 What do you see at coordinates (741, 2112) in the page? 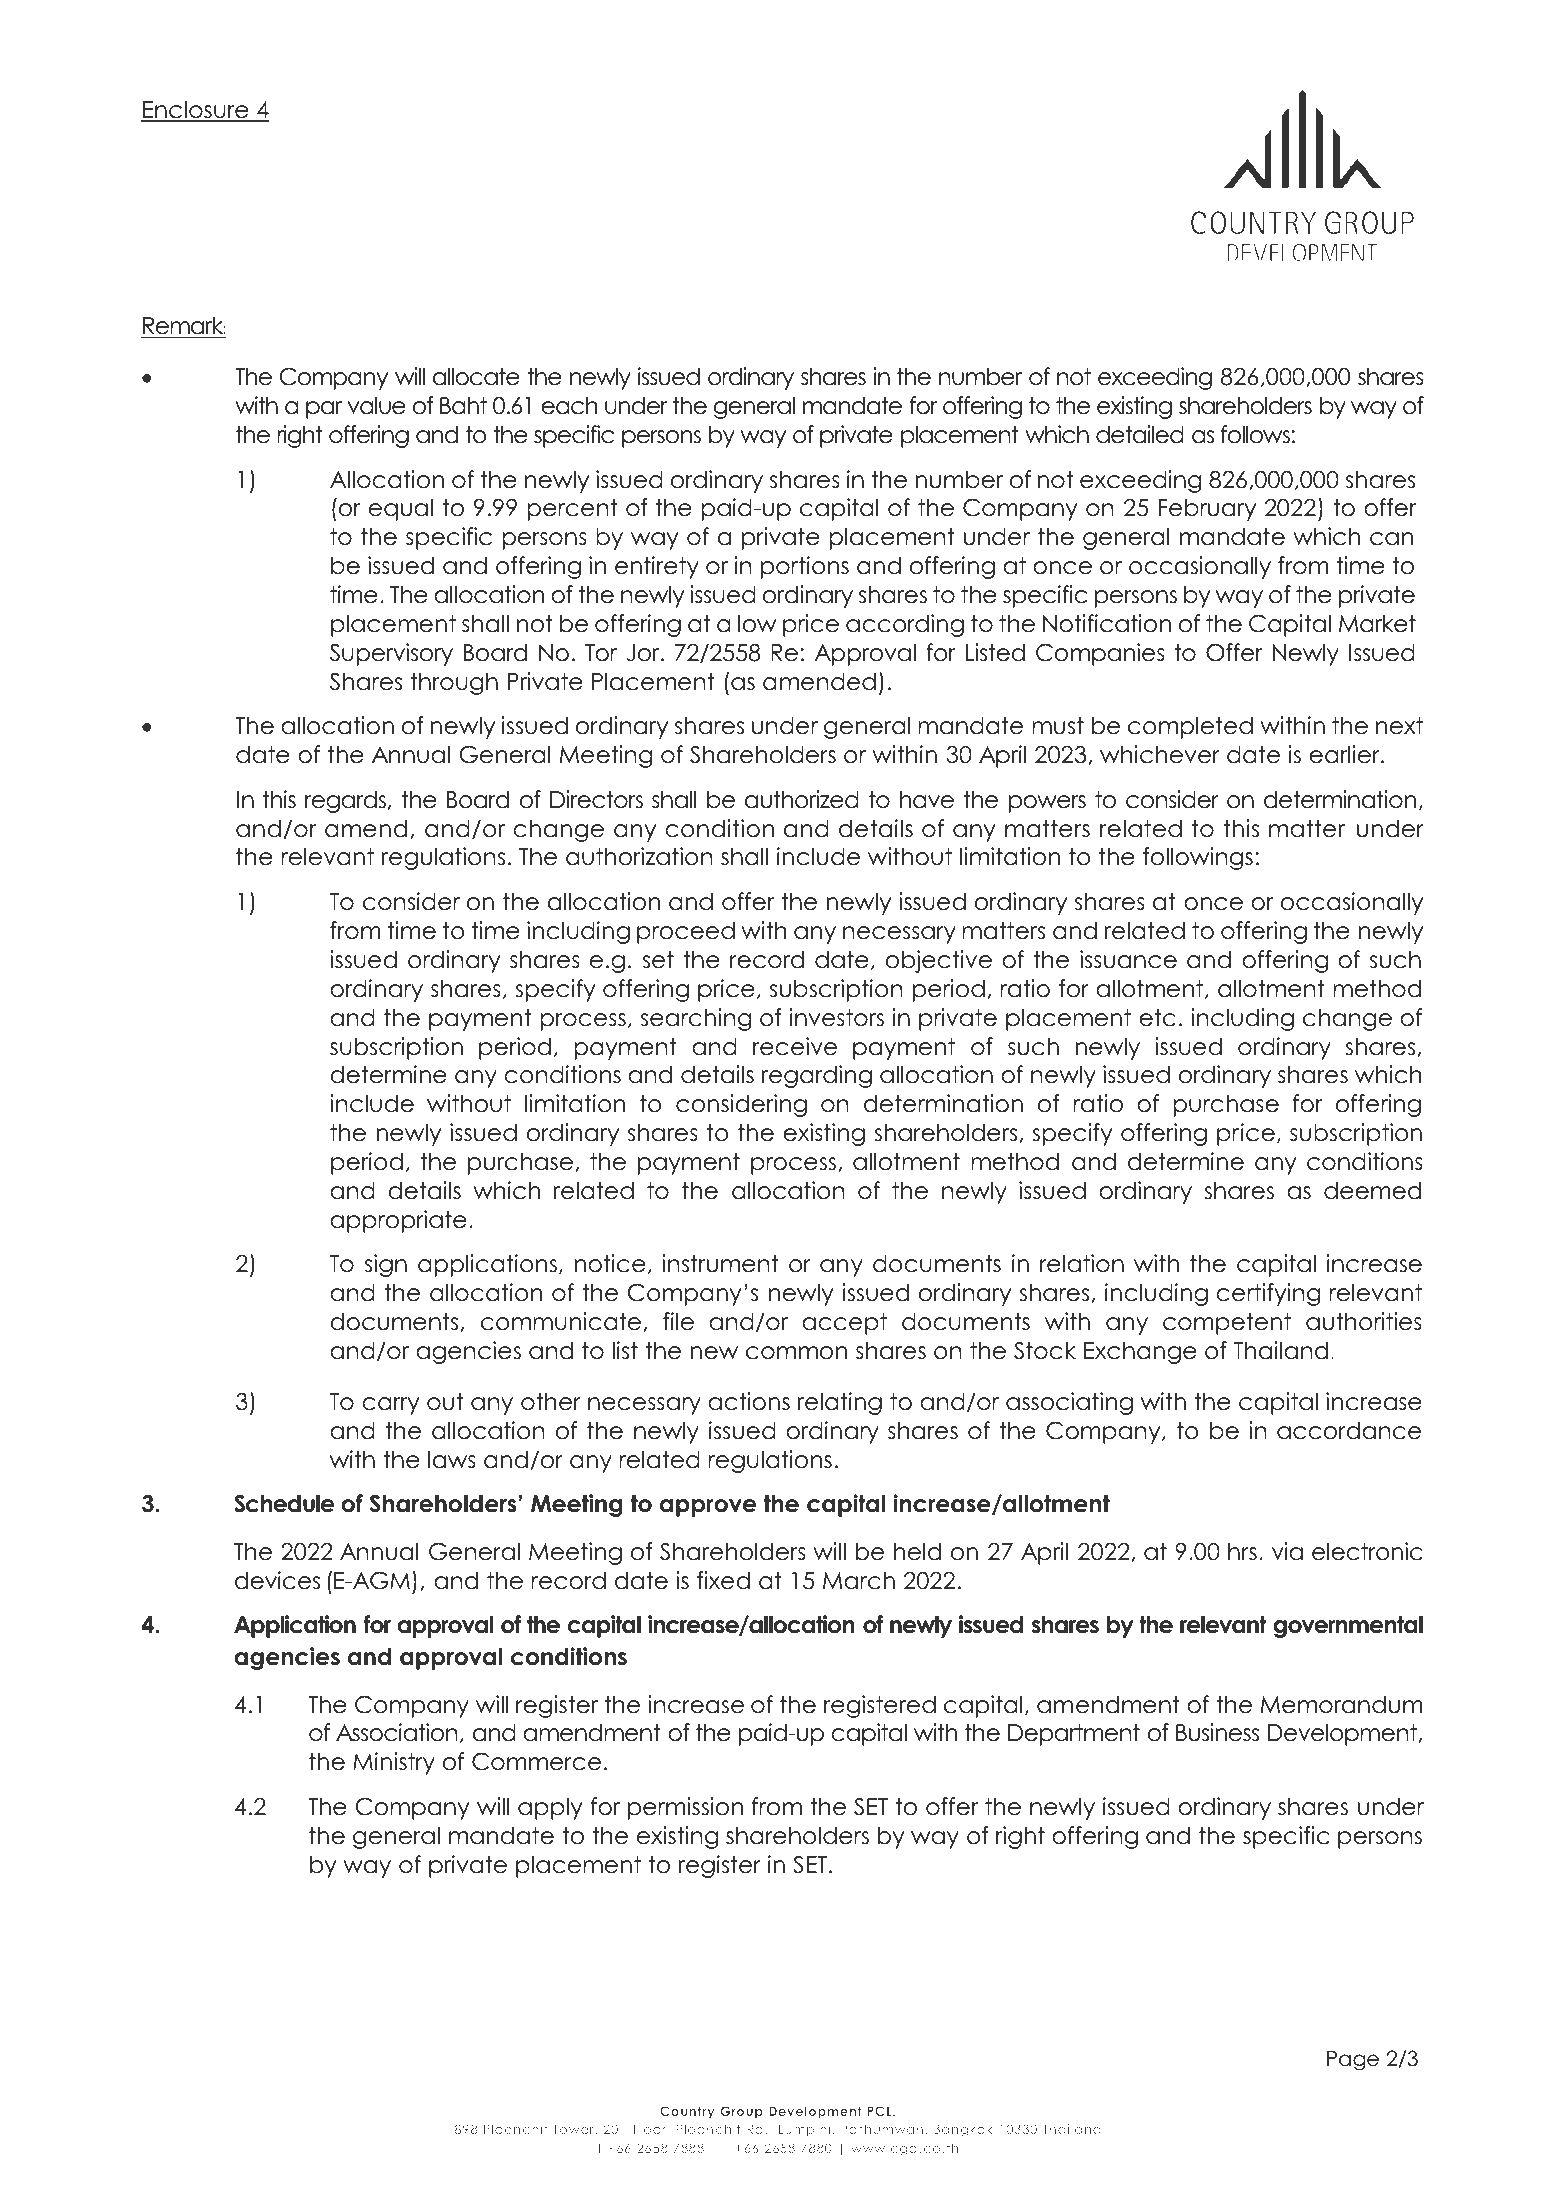
I see `Group` at bounding box center [741, 2112].
